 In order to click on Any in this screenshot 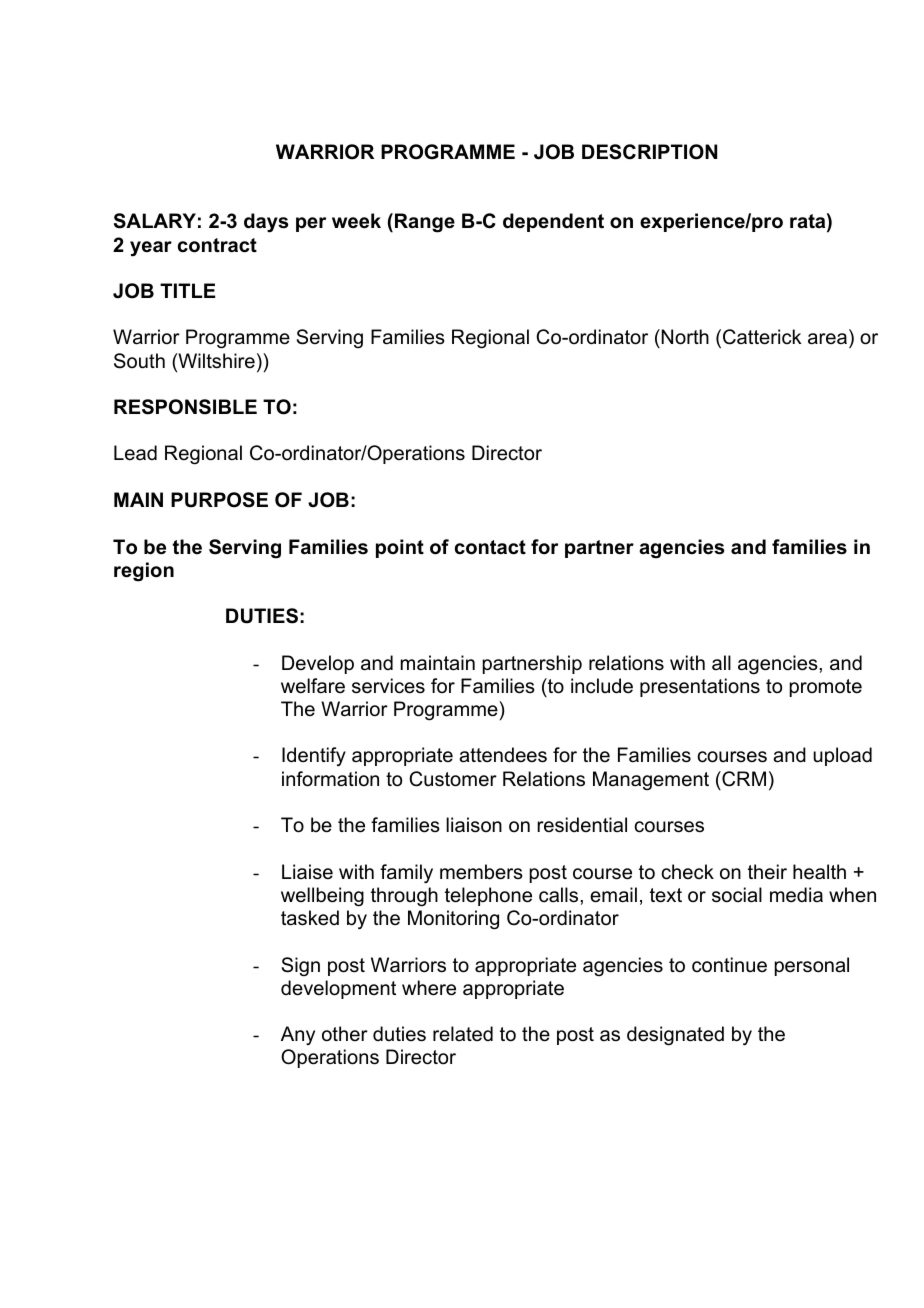, I will do `click(298, 1035)`.
